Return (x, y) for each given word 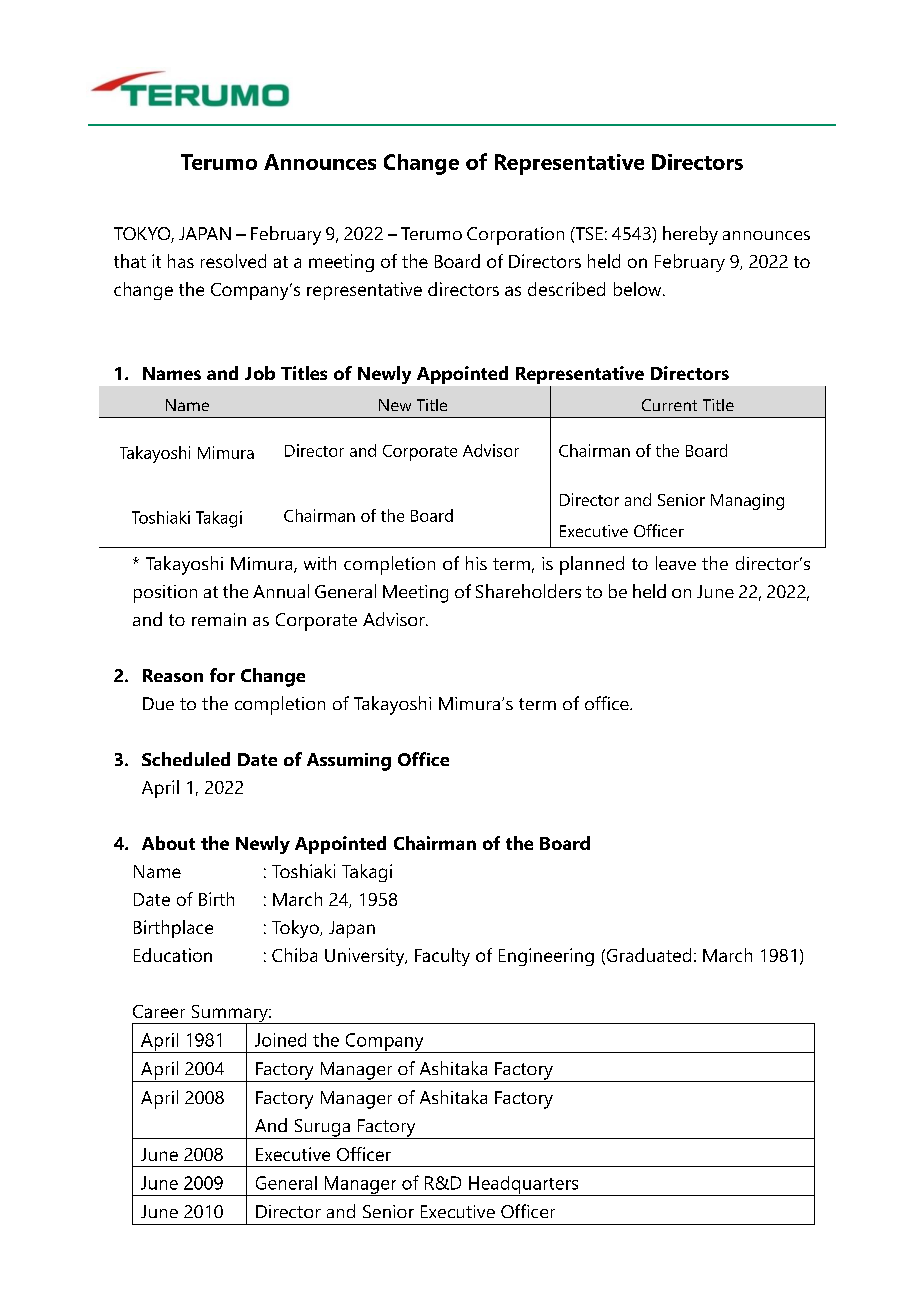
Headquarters (524, 1186)
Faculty (442, 957)
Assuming (349, 762)
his (476, 563)
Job (260, 373)
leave (676, 563)
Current (669, 405)
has (181, 261)
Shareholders (528, 591)
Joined (280, 1040)
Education (173, 955)
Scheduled (186, 759)
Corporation (515, 236)
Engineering (546, 957)
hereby (690, 235)
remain (219, 619)
